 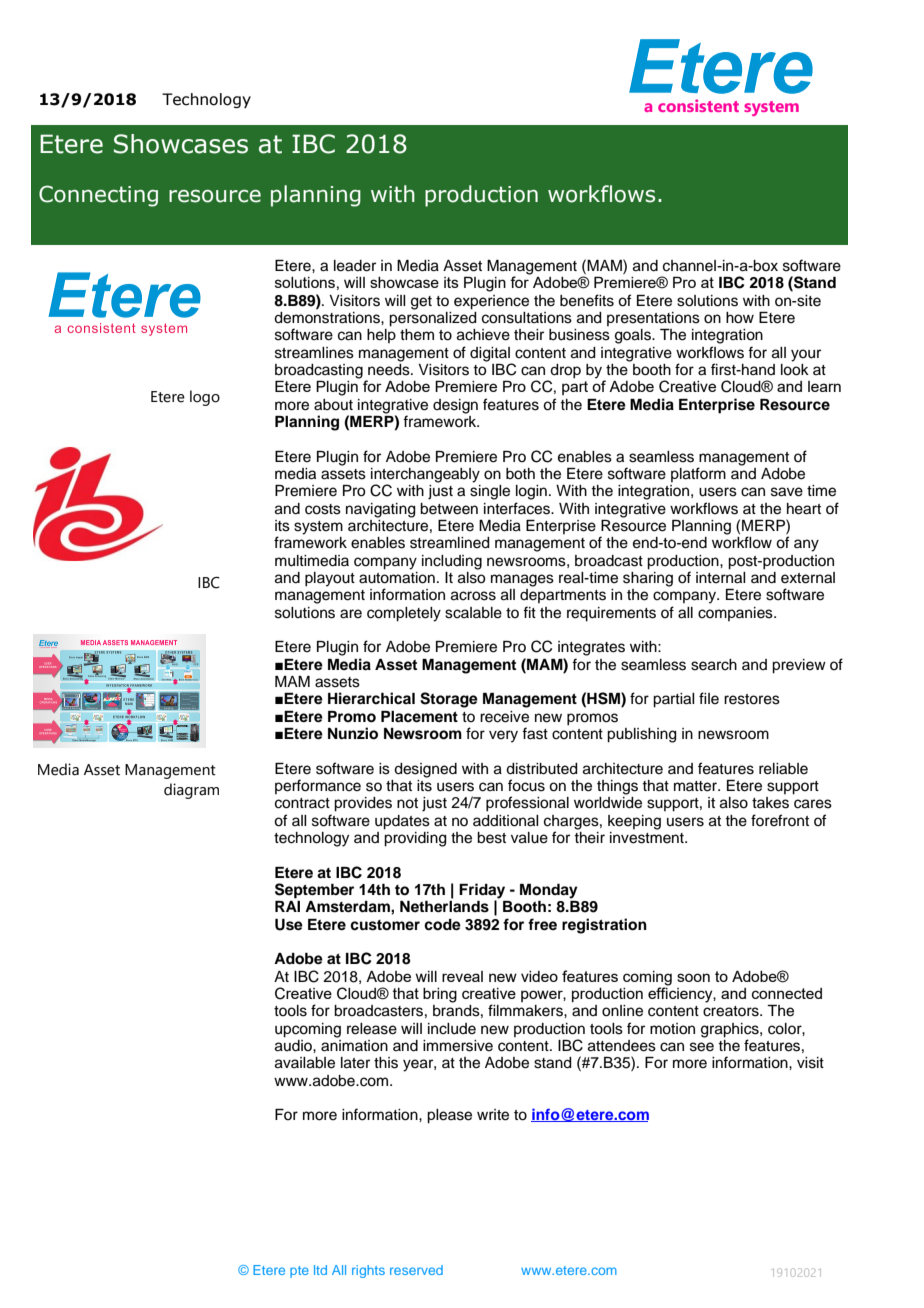 What do you see at coordinates (698, 105) in the screenshot?
I see `consistent` at bounding box center [698, 105].
